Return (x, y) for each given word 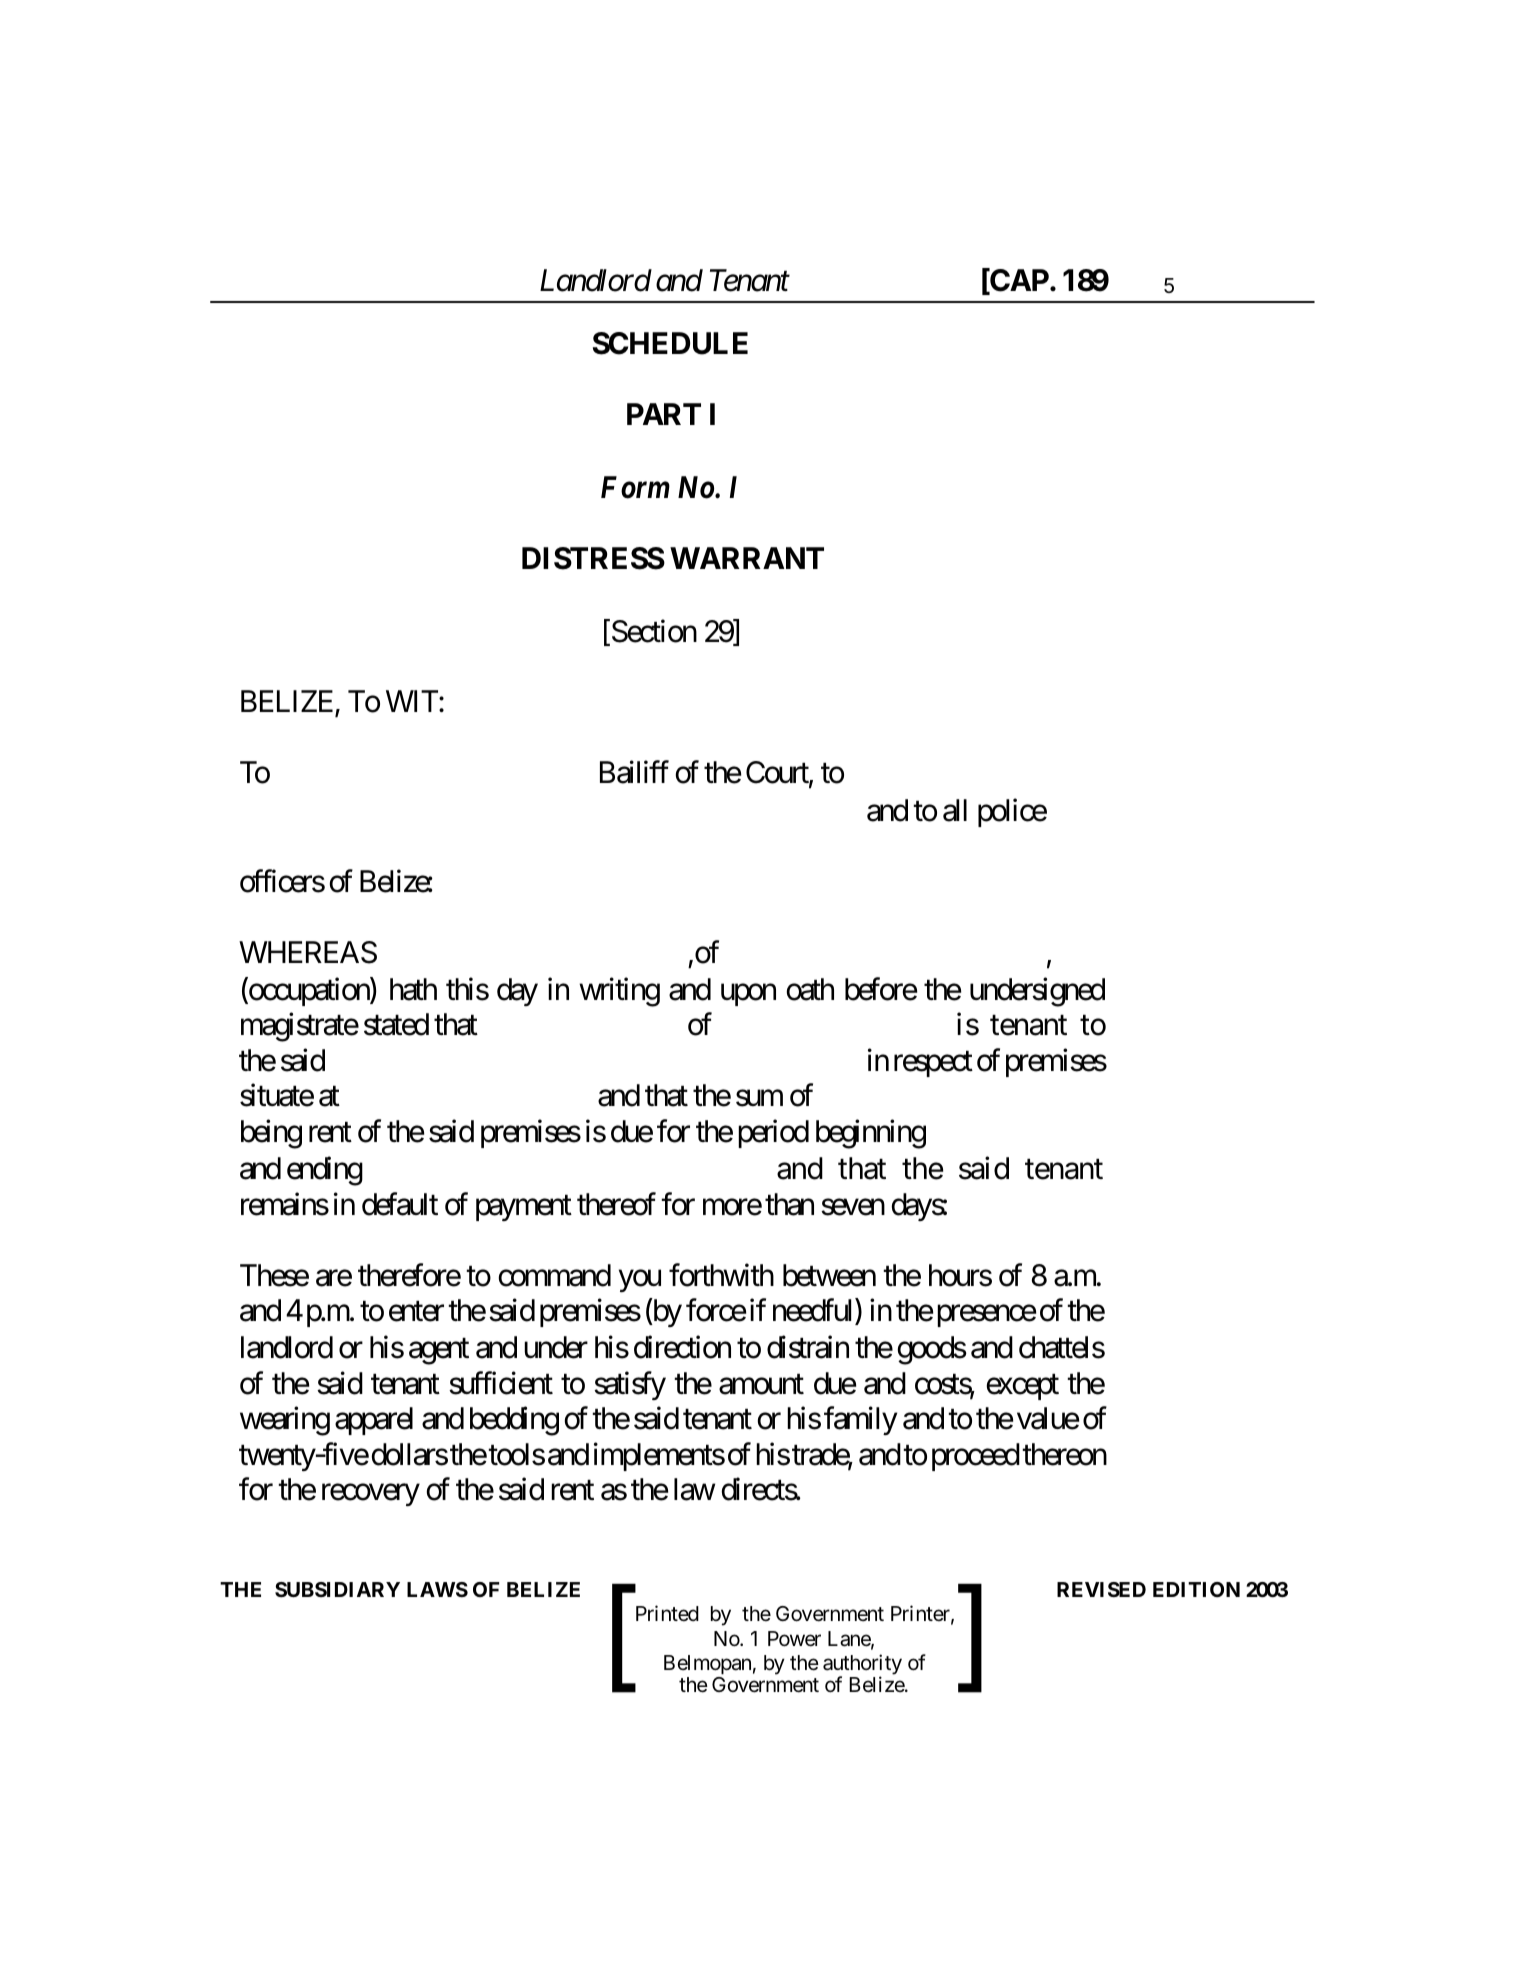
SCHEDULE (670, 343)
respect (933, 1064)
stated (396, 1024)
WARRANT (747, 558)
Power (794, 1639)
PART (664, 414)
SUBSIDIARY (337, 1589)
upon (748, 995)
